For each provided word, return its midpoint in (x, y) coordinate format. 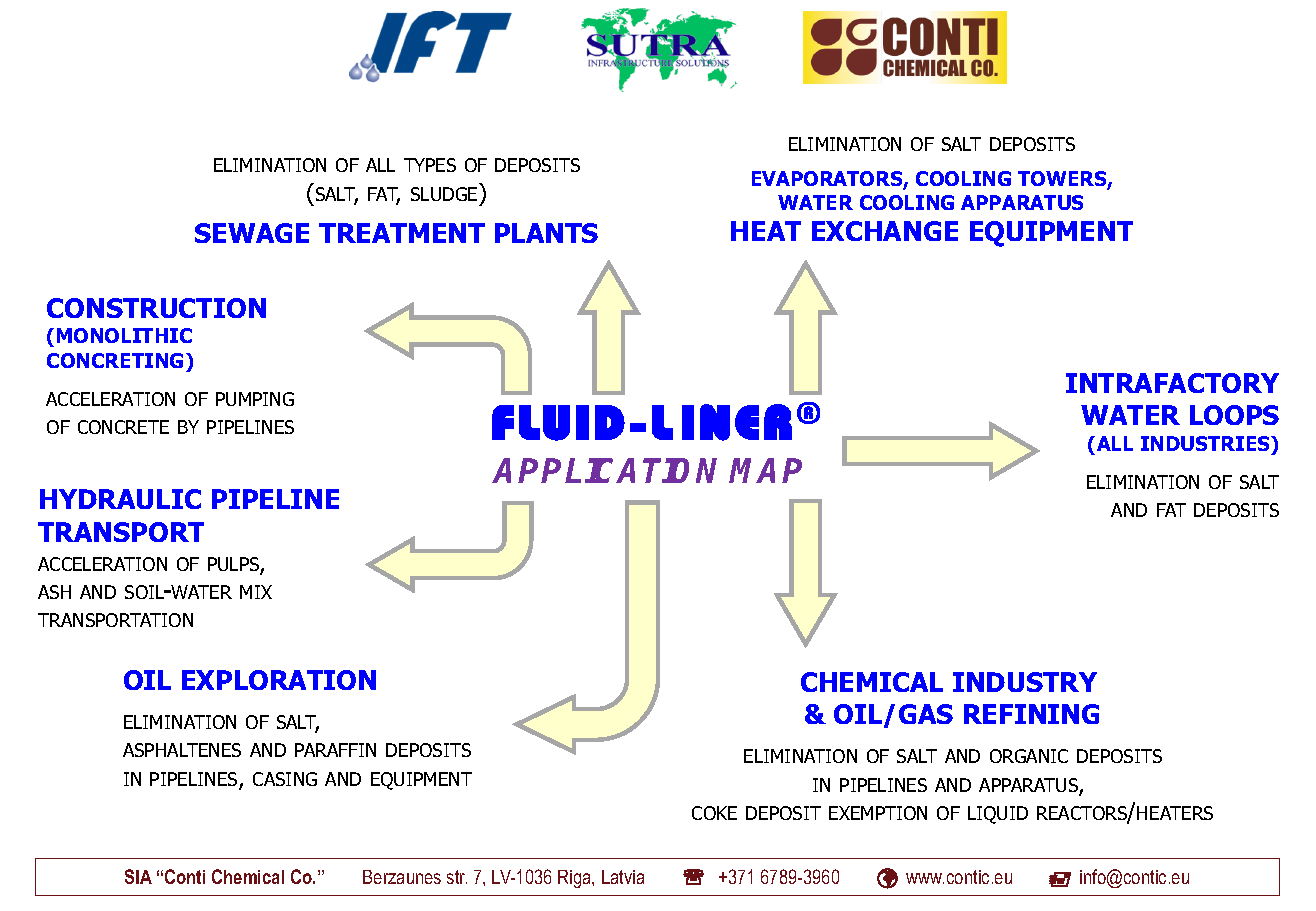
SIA (138, 876)
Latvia (623, 877)
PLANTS (546, 233)
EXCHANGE (885, 231)
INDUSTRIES (1207, 445)
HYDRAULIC (120, 499)
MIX (256, 592)
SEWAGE (252, 233)
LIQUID (998, 815)
